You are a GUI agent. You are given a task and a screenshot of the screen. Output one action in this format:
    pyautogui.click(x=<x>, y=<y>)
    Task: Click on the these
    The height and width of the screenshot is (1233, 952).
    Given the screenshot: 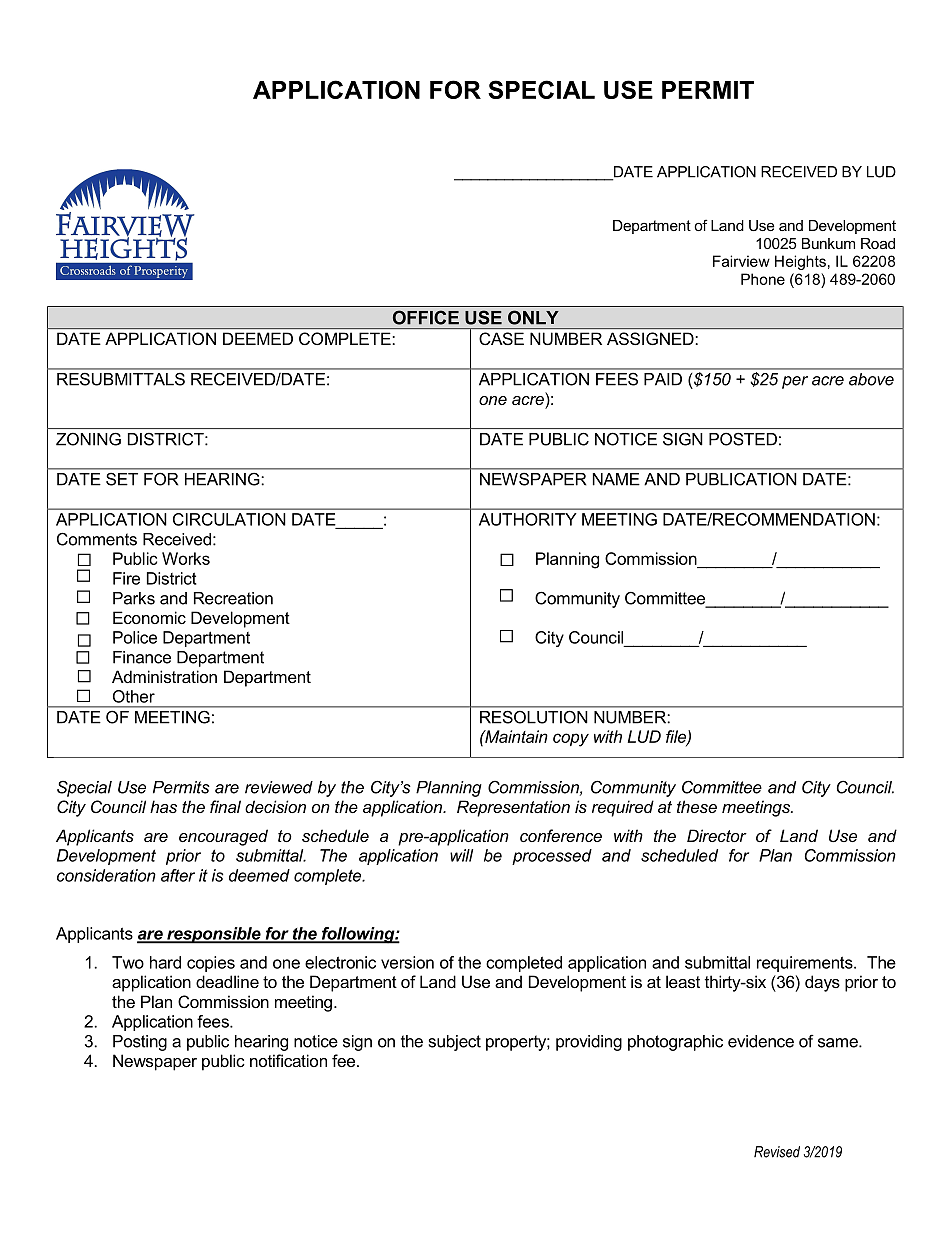 What is the action you would take?
    pyautogui.click(x=697, y=806)
